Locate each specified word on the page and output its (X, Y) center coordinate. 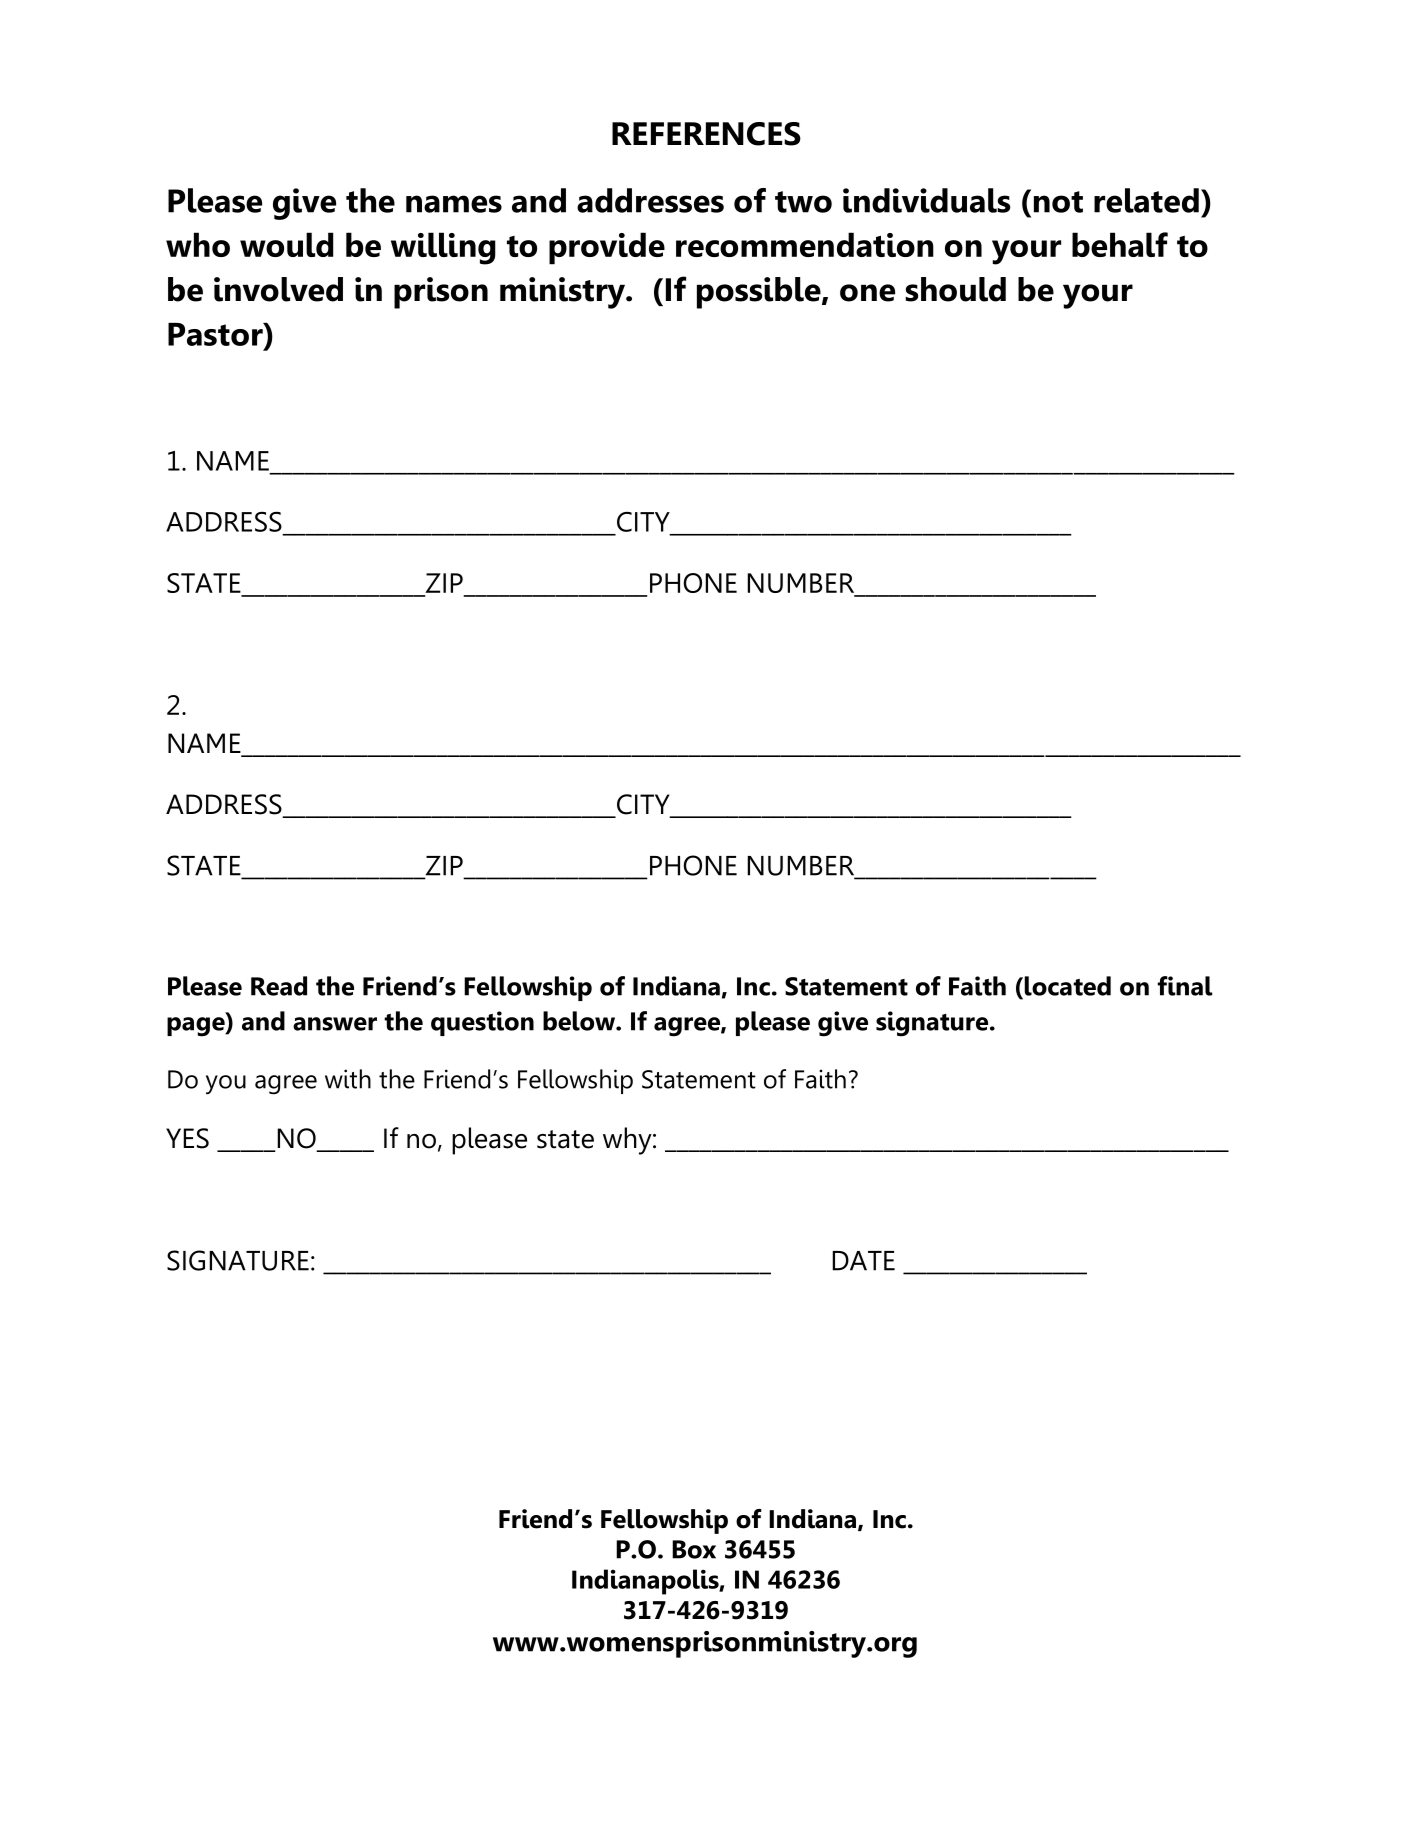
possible (760, 293)
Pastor (216, 334)
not (1058, 202)
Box (694, 1549)
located (1066, 986)
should (955, 289)
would (286, 244)
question (482, 1023)
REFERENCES (706, 134)
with (348, 1079)
